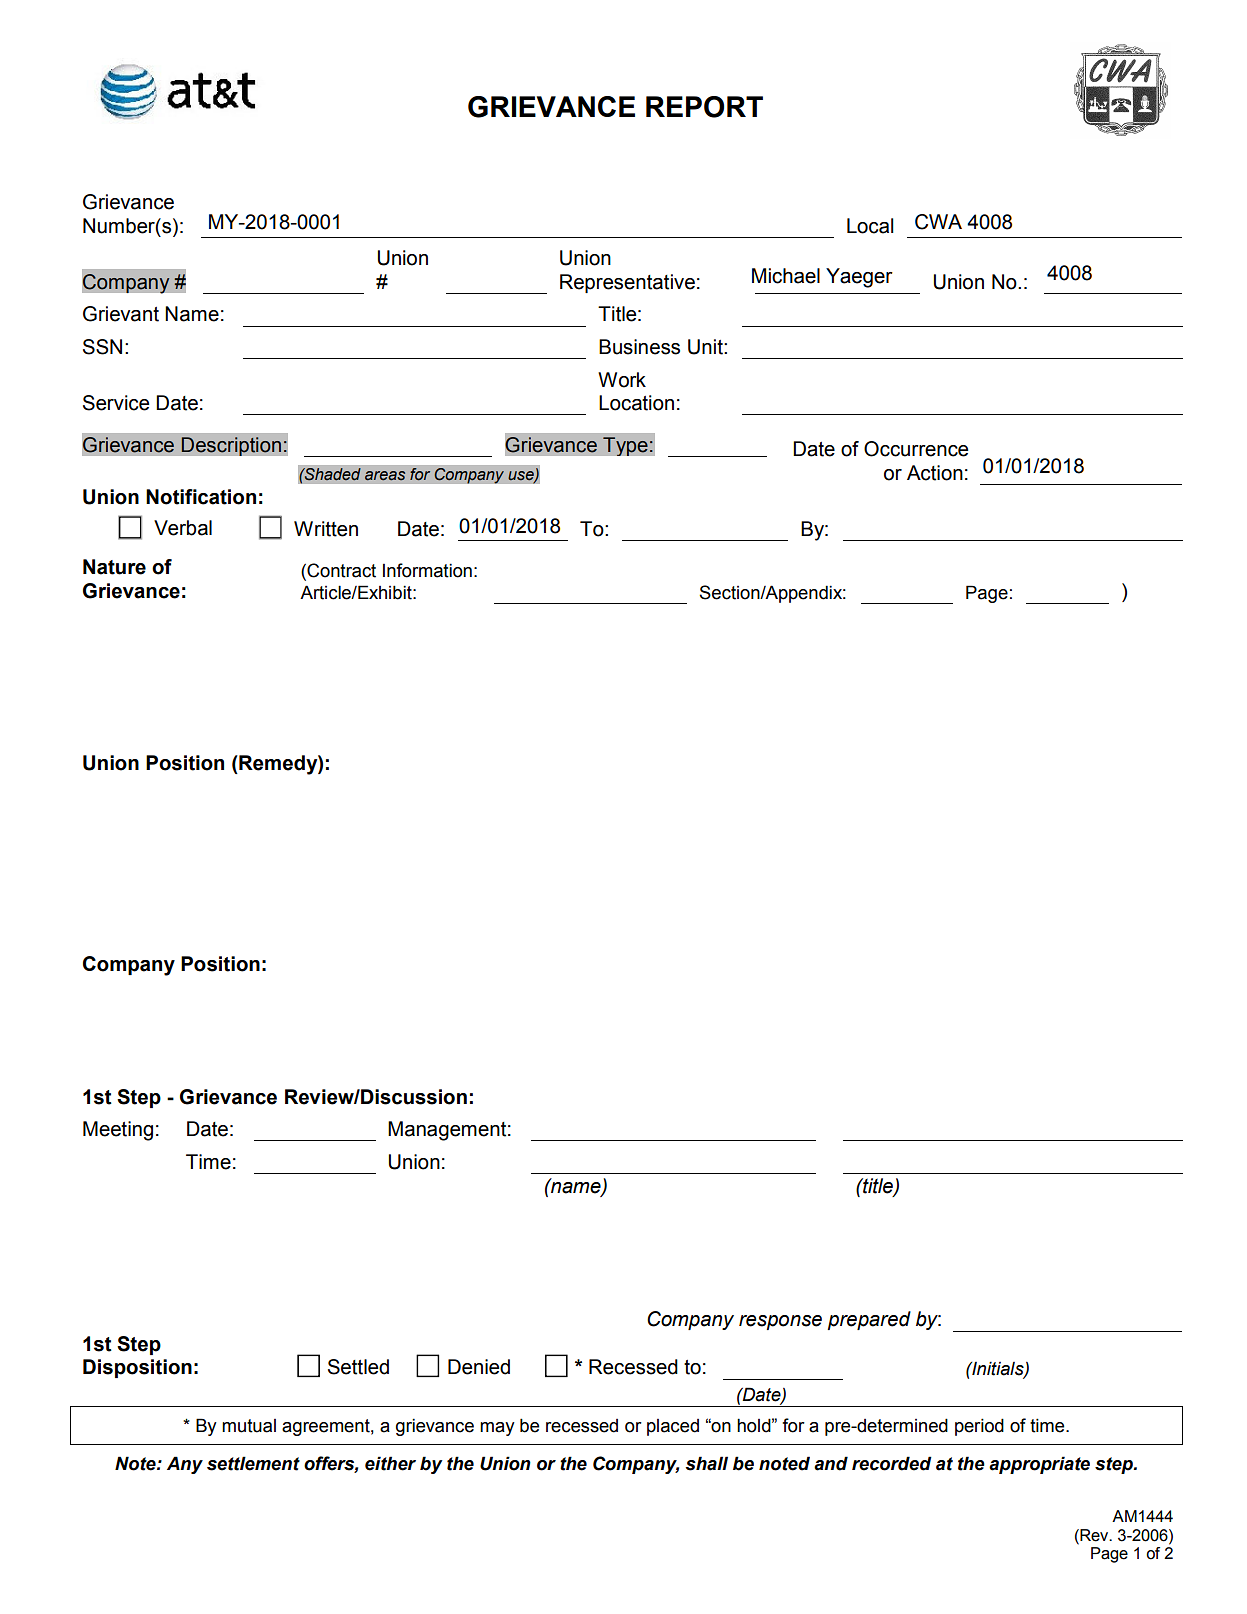 Image resolution: width=1247 pixels, height=1614 pixels. I want to click on Type, so click(625, 446).
